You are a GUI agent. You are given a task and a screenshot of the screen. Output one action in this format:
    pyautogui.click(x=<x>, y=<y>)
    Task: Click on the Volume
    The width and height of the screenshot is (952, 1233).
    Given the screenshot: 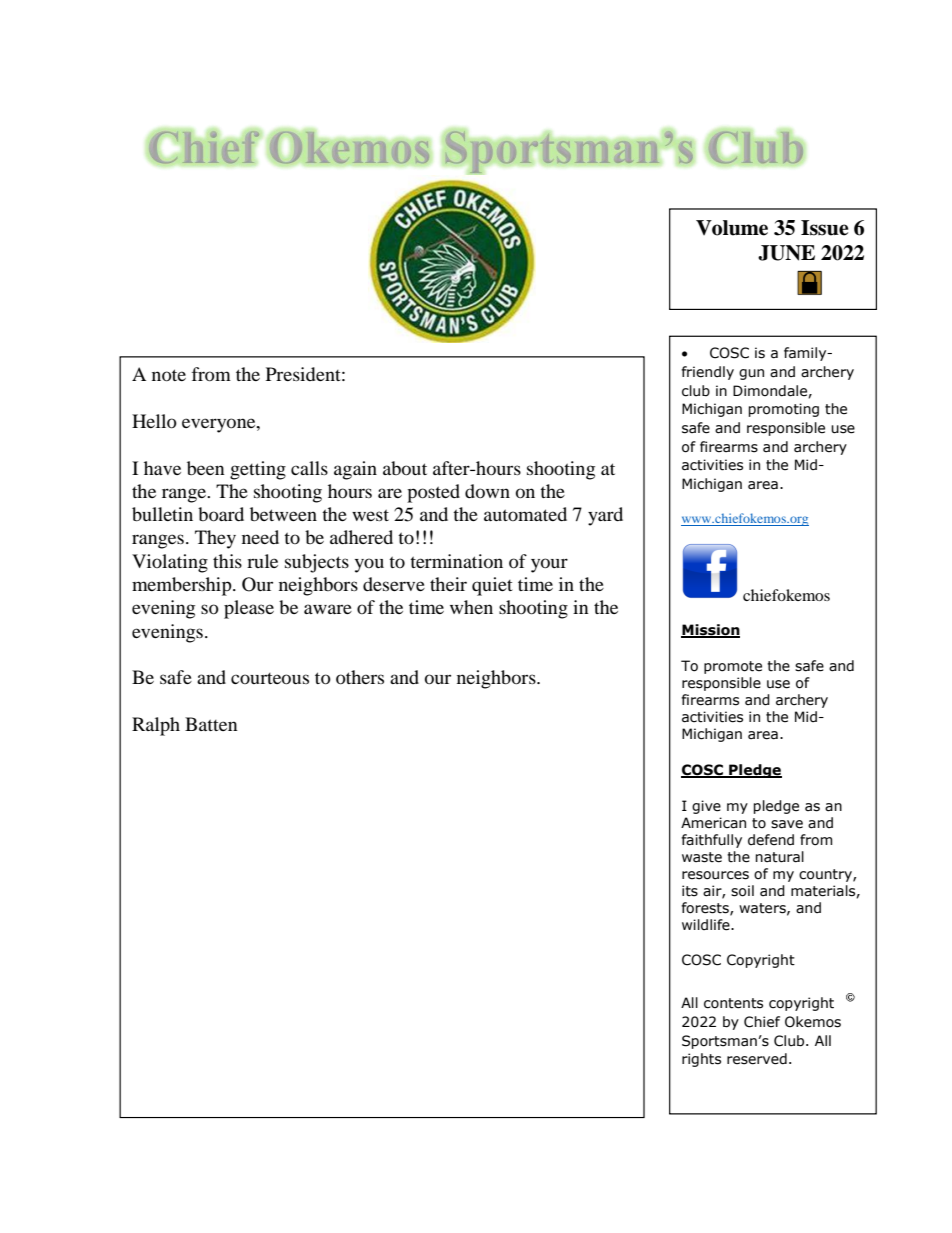 What is the action you would take?
    pyautogui.click(x=732, y=228)
